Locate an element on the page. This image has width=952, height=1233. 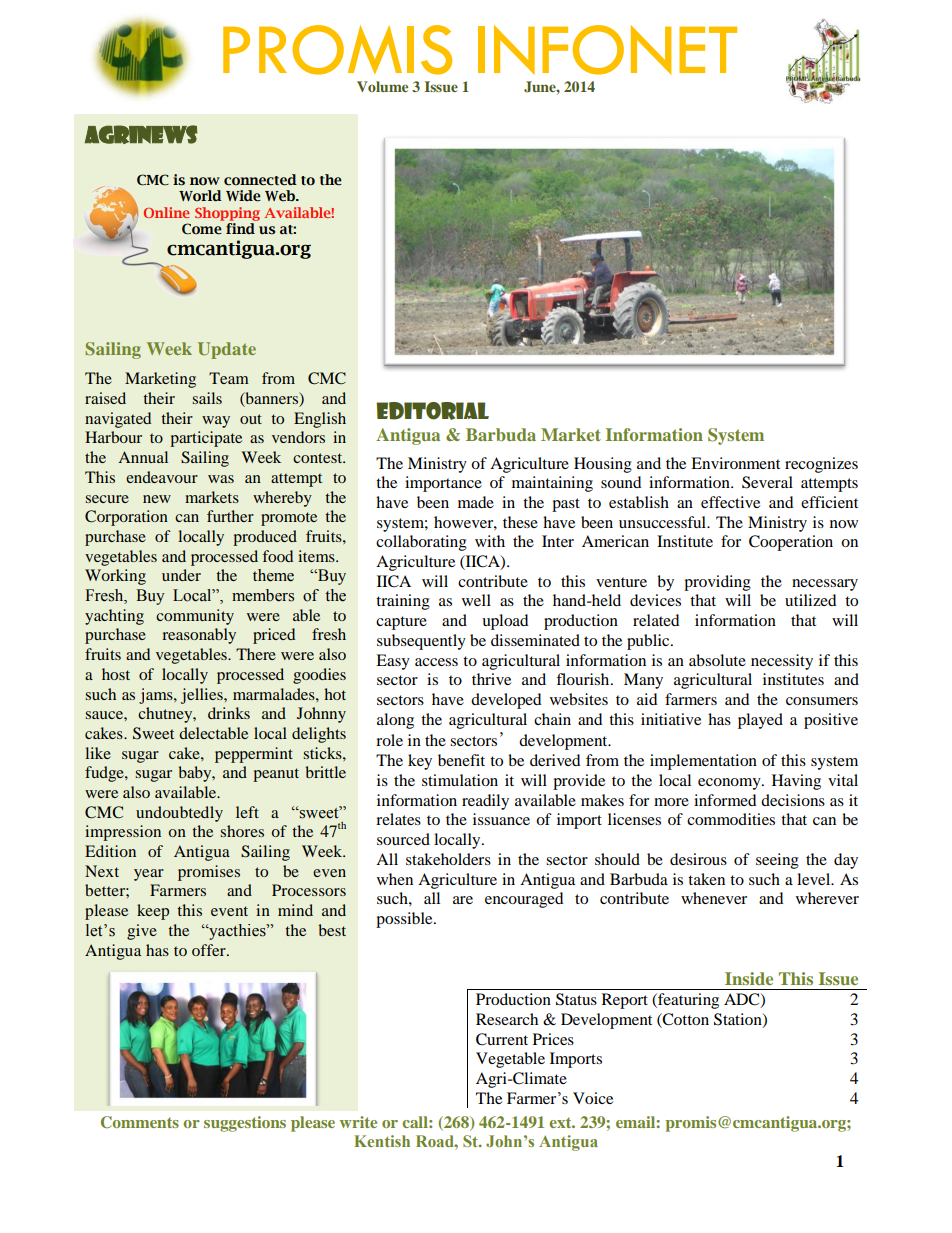
economy is located at coordinates (730, 784).
